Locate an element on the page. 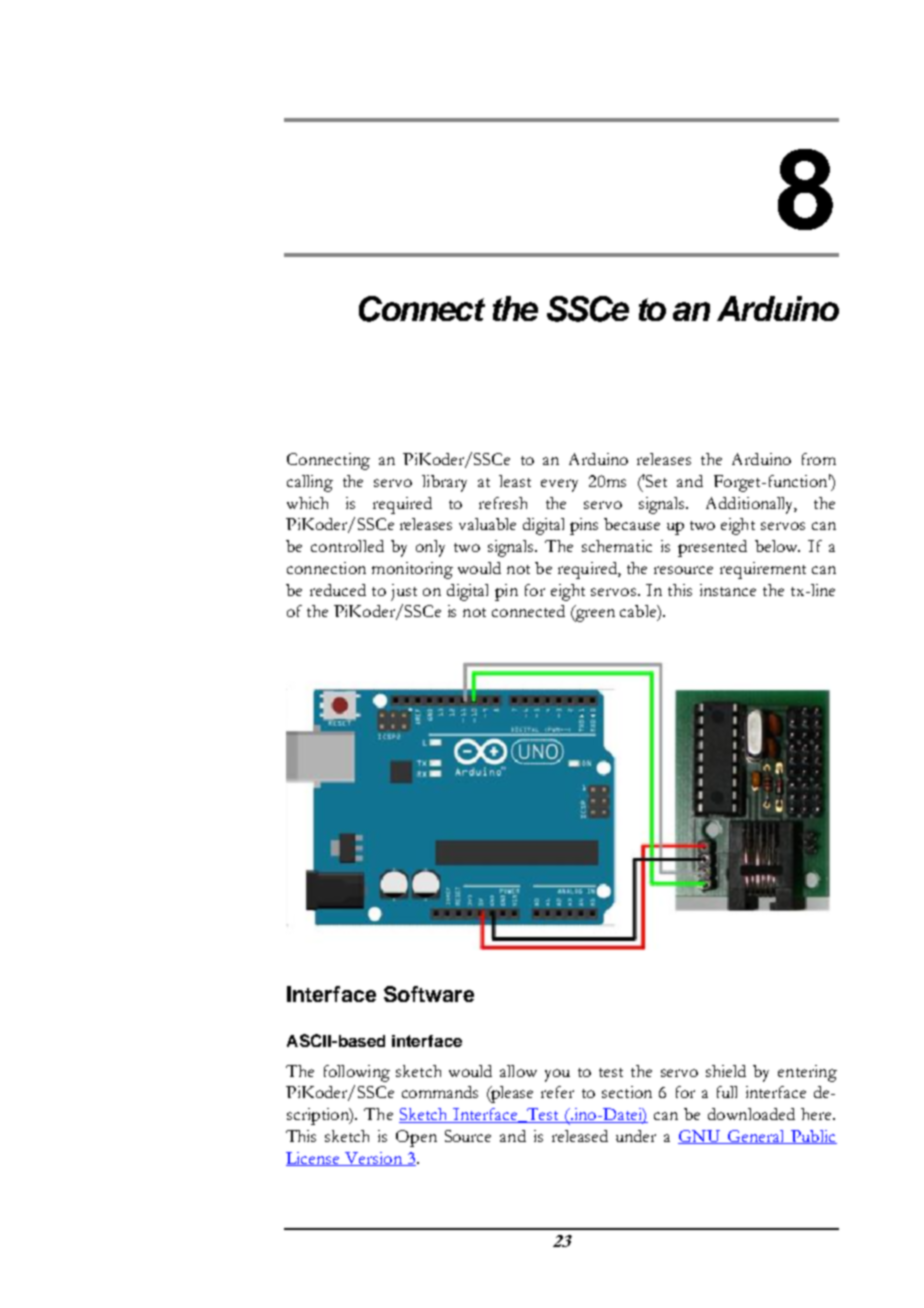  General is located at coordinates (755, 1137).
